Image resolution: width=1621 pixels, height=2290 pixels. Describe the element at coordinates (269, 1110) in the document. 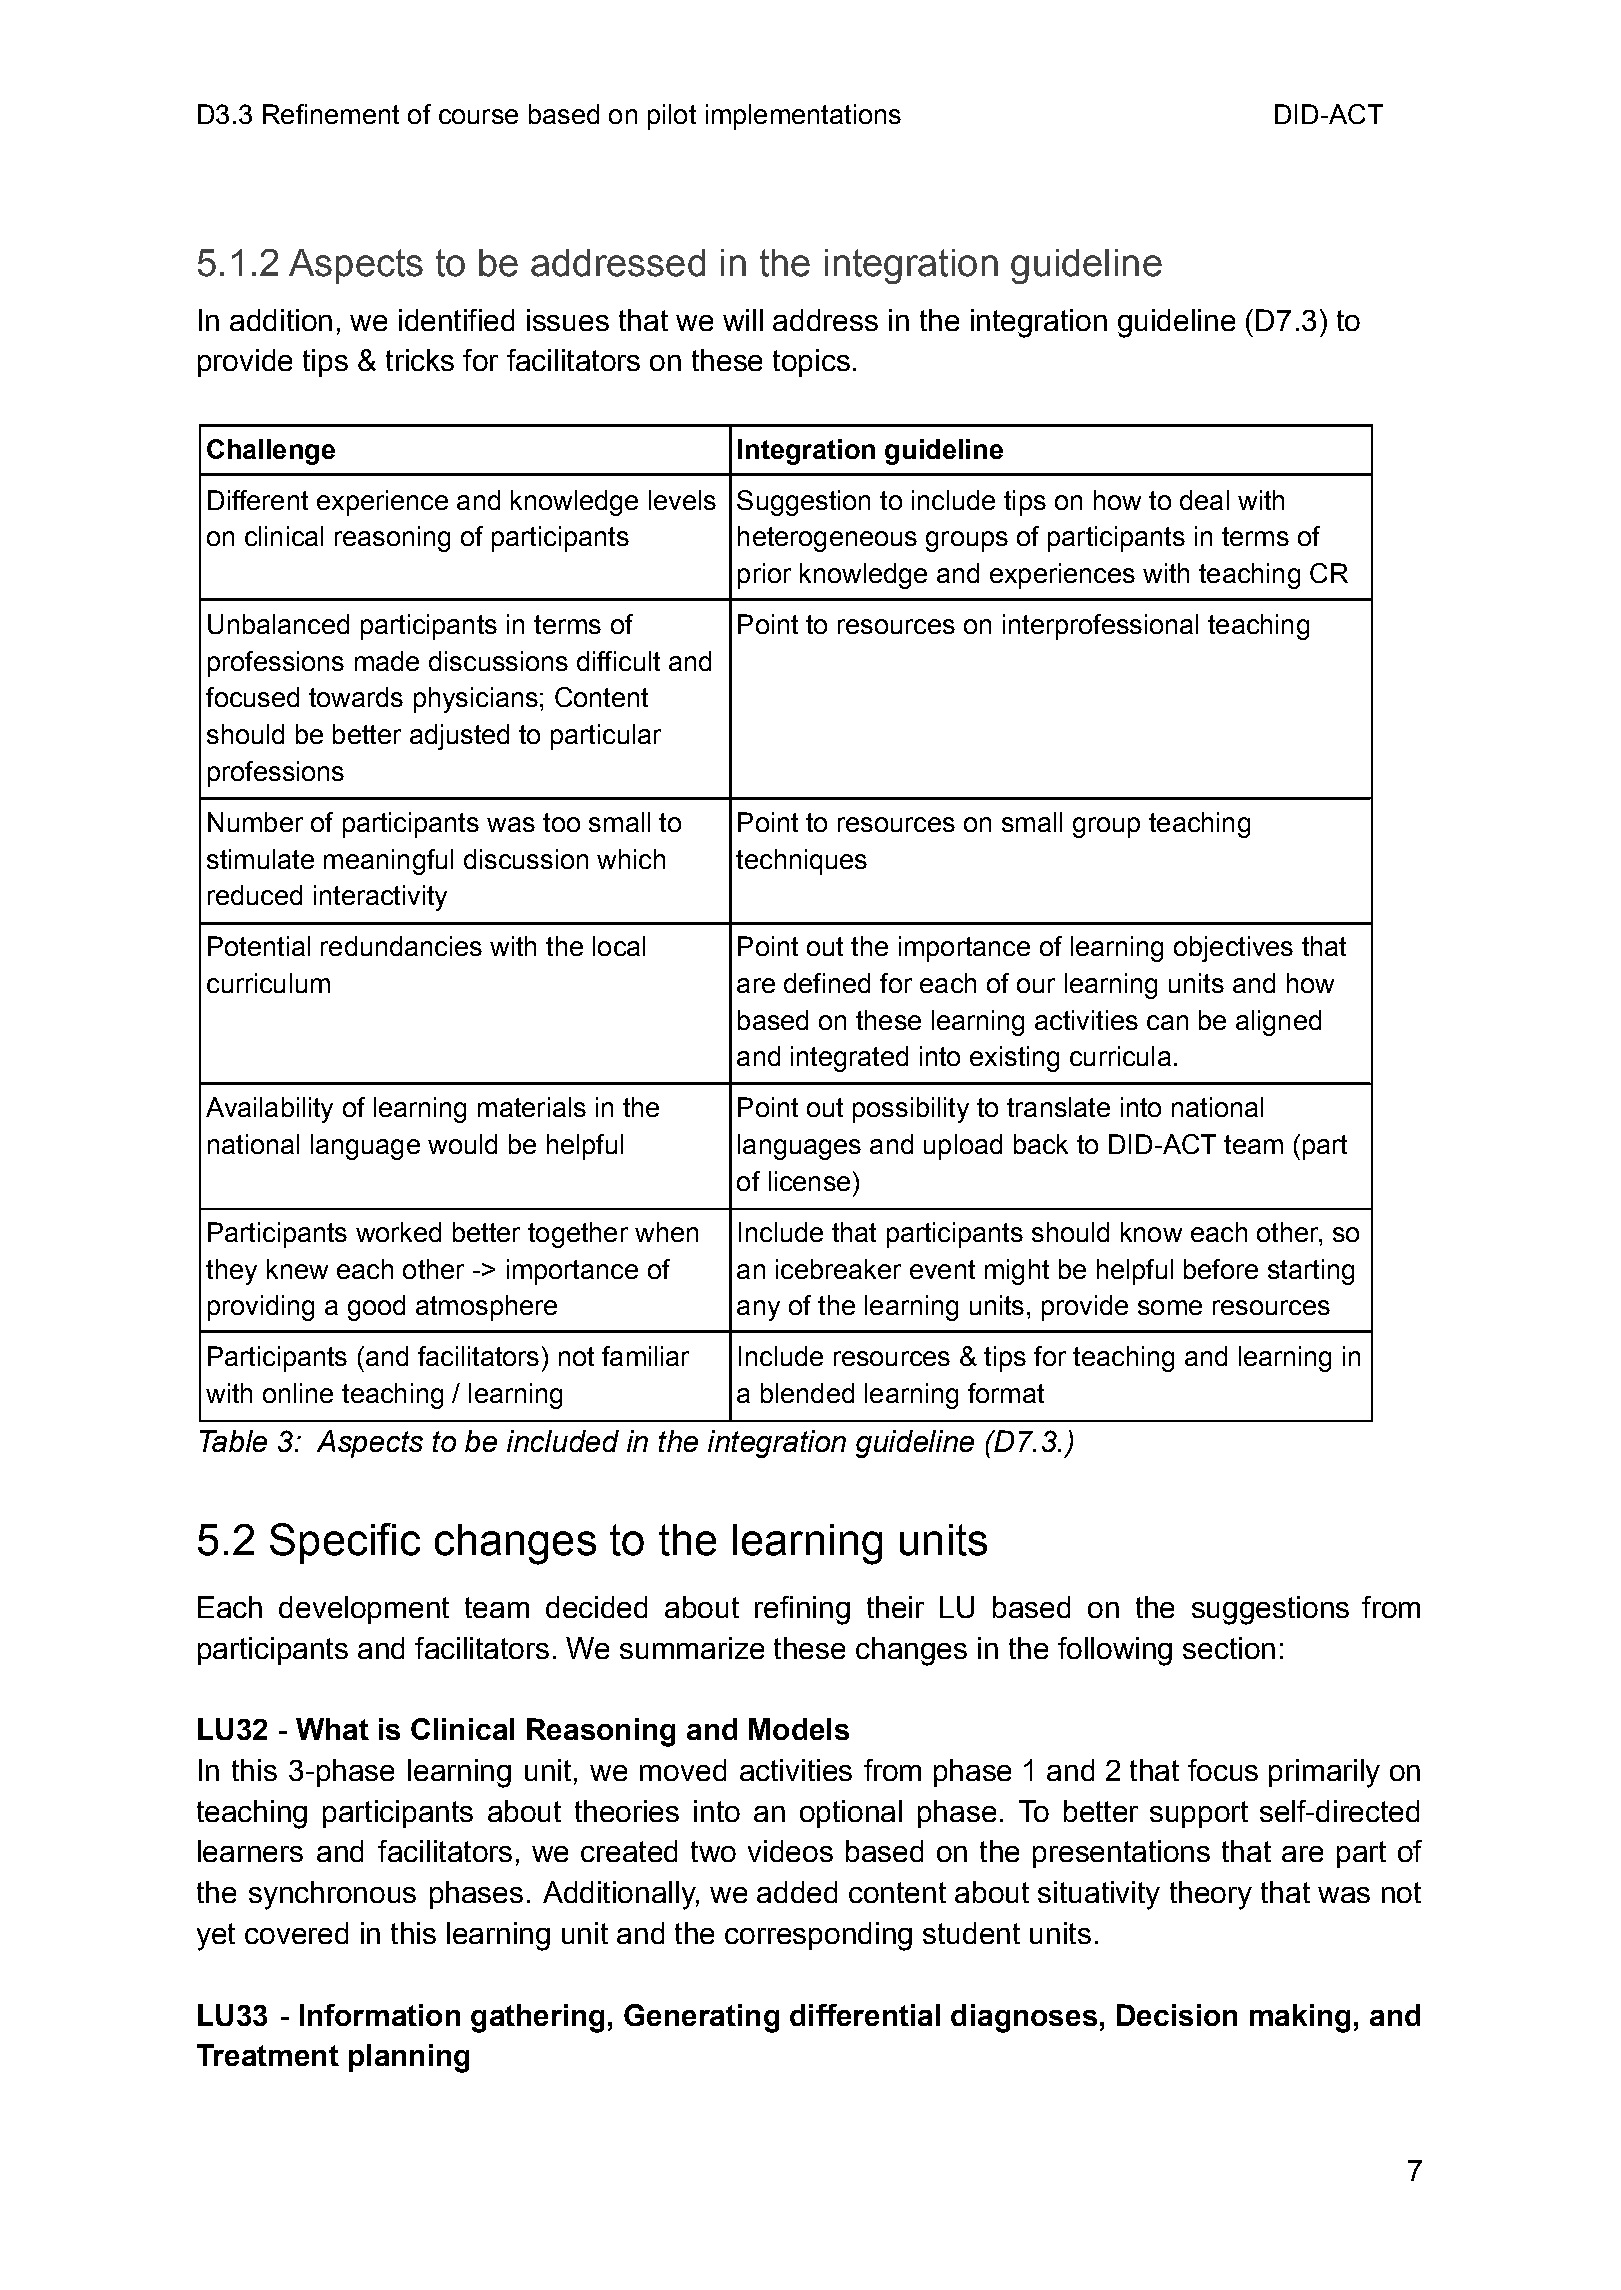

I see `Availability` at that location.
